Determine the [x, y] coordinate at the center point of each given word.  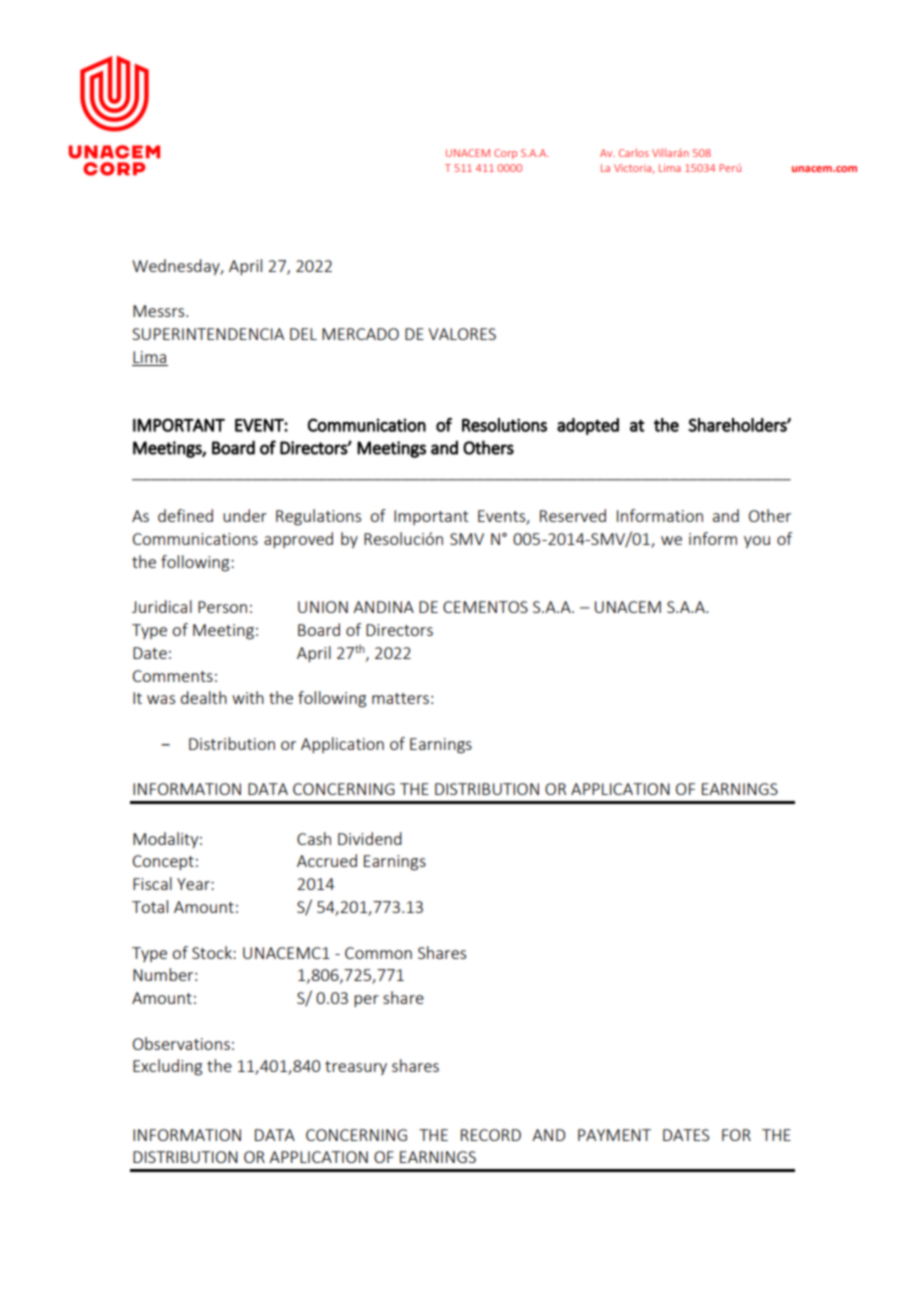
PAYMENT [614, 1135]
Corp [505, 154]
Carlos [634, 152]
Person [222, 607]
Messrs [160, 311]
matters [400, 698]
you [757, 542]
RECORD [491, 1135]
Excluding [167, 1067]
